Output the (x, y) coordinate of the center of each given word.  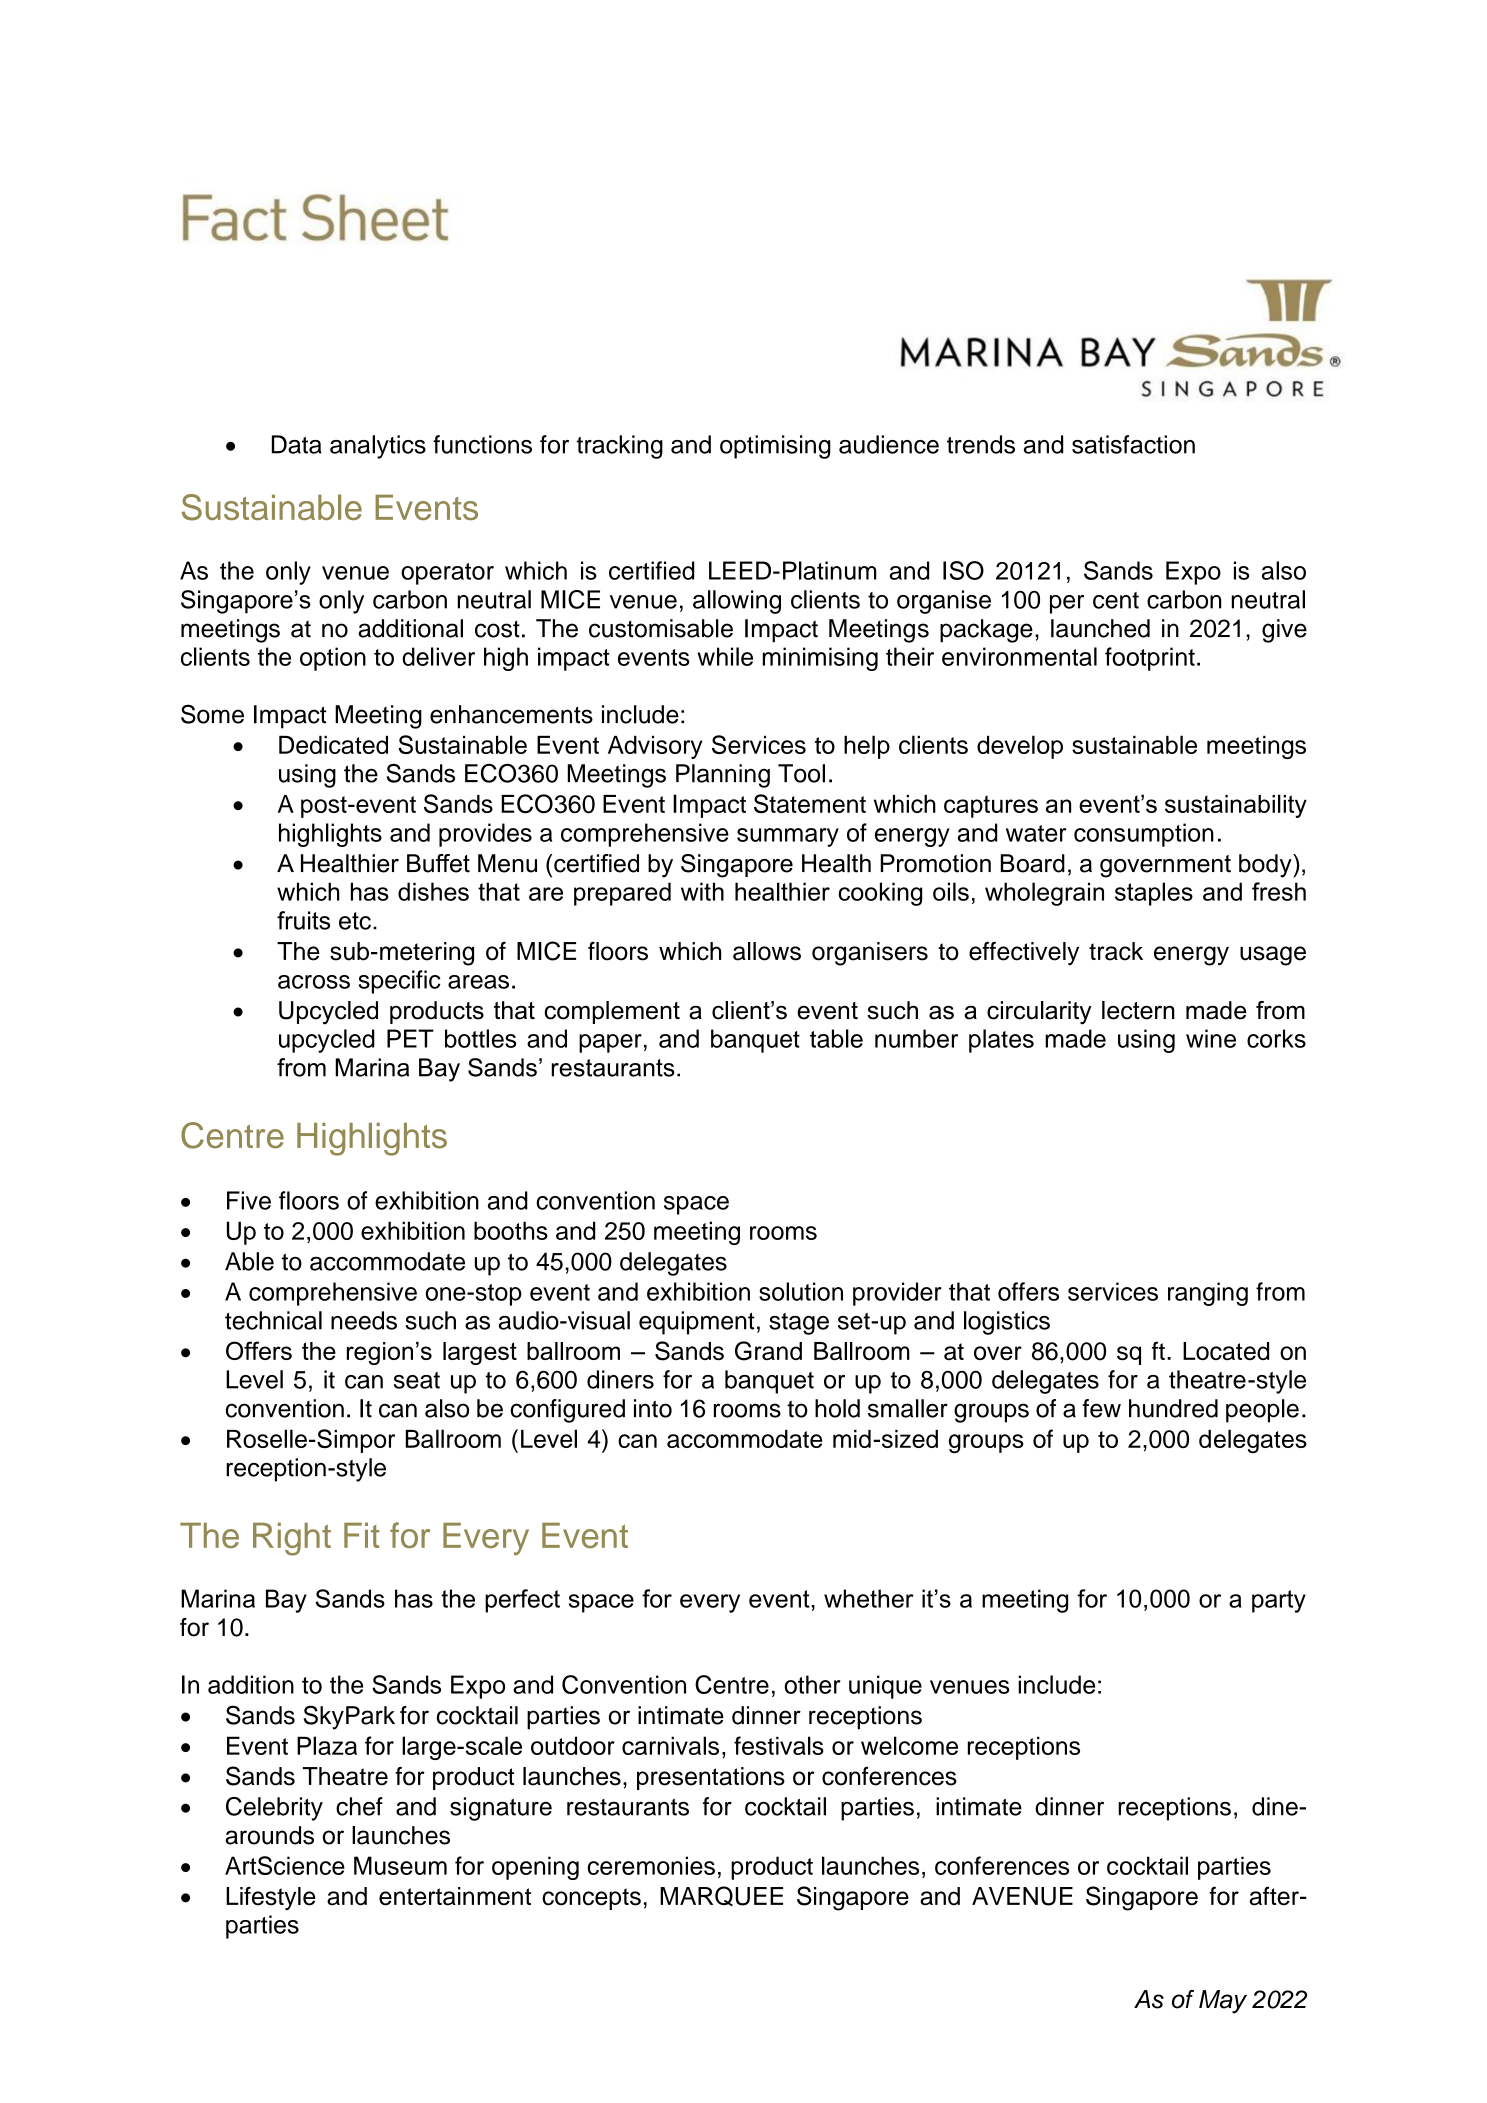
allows (767, 951)
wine (1211, 1038)
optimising (775, 447)
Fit (362, 1535)
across (314, 982)
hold (837, 1408)
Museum (400, 1865)
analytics (378, 447)
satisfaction (1133, 444)
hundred (1173, 1408)
